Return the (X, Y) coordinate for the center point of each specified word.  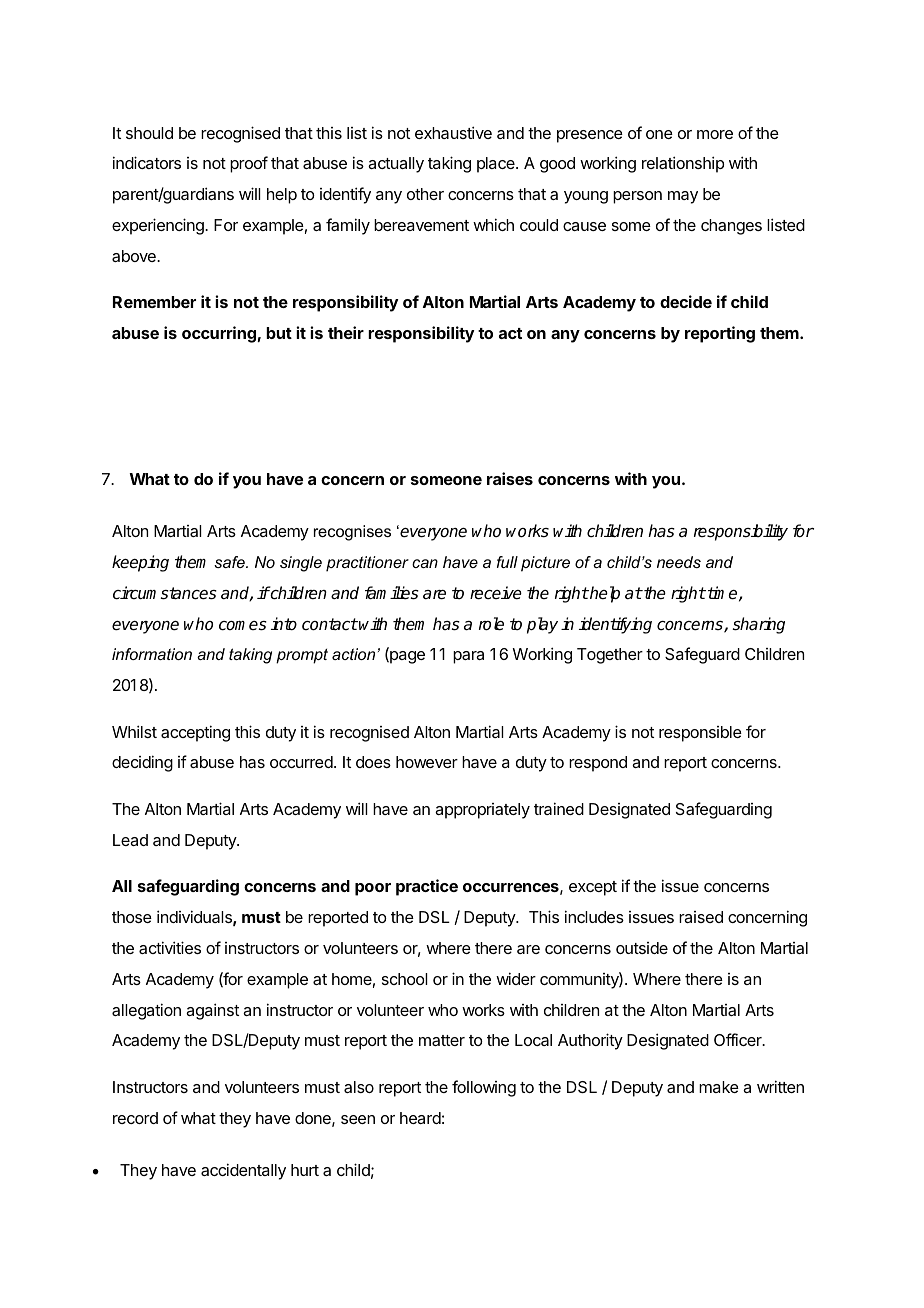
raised (701, 917)
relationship (683, 164)
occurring (220, 334)
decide (686, 301)
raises (510, 478)
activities (170, 947)
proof (249, 164)
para (468, 657)
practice (427, 887)
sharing (759, 625)
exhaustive (453, 132)
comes (243, 626)
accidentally (243, 1171)
